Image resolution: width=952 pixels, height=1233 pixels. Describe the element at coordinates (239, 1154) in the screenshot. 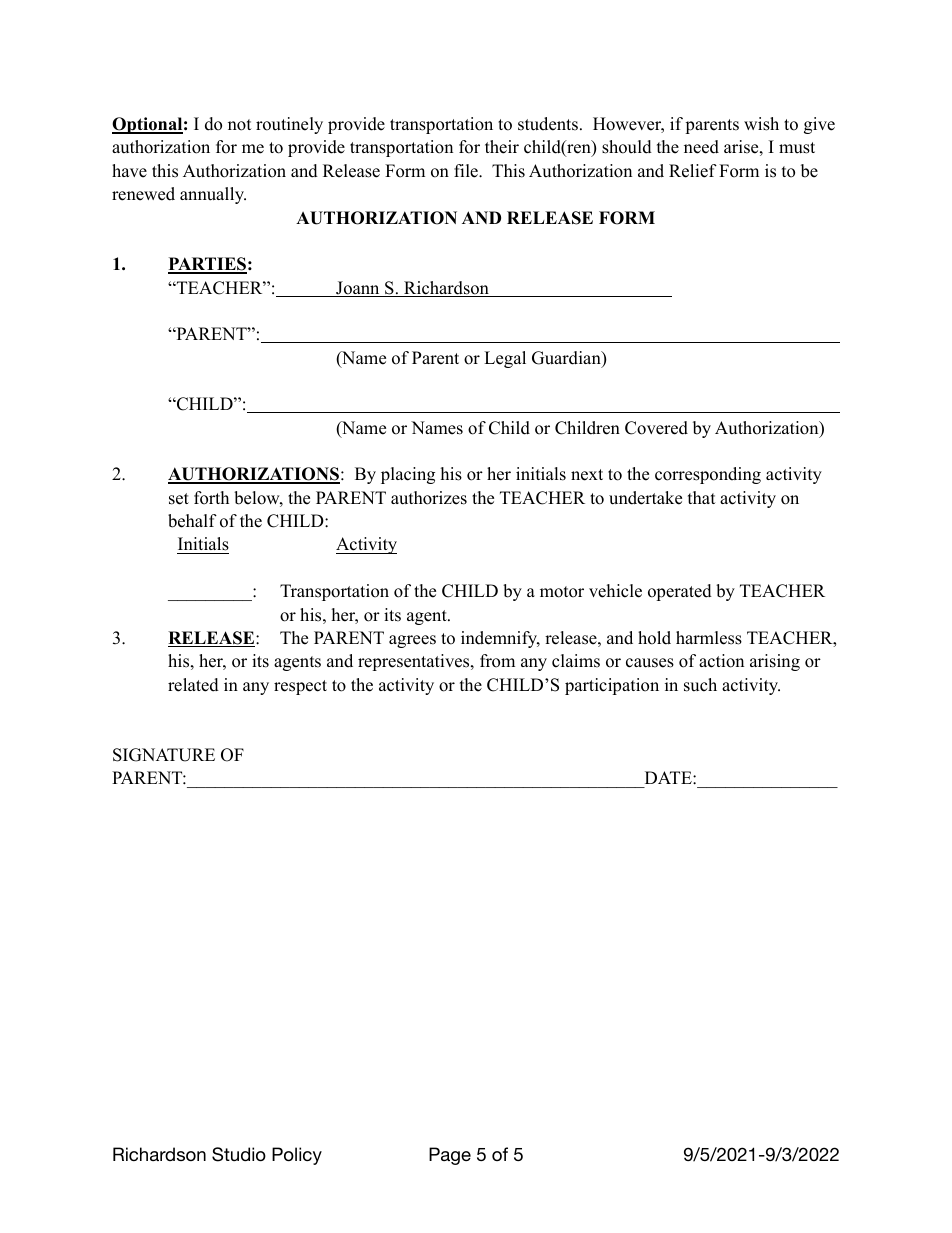

I see `Studio` at that location.
